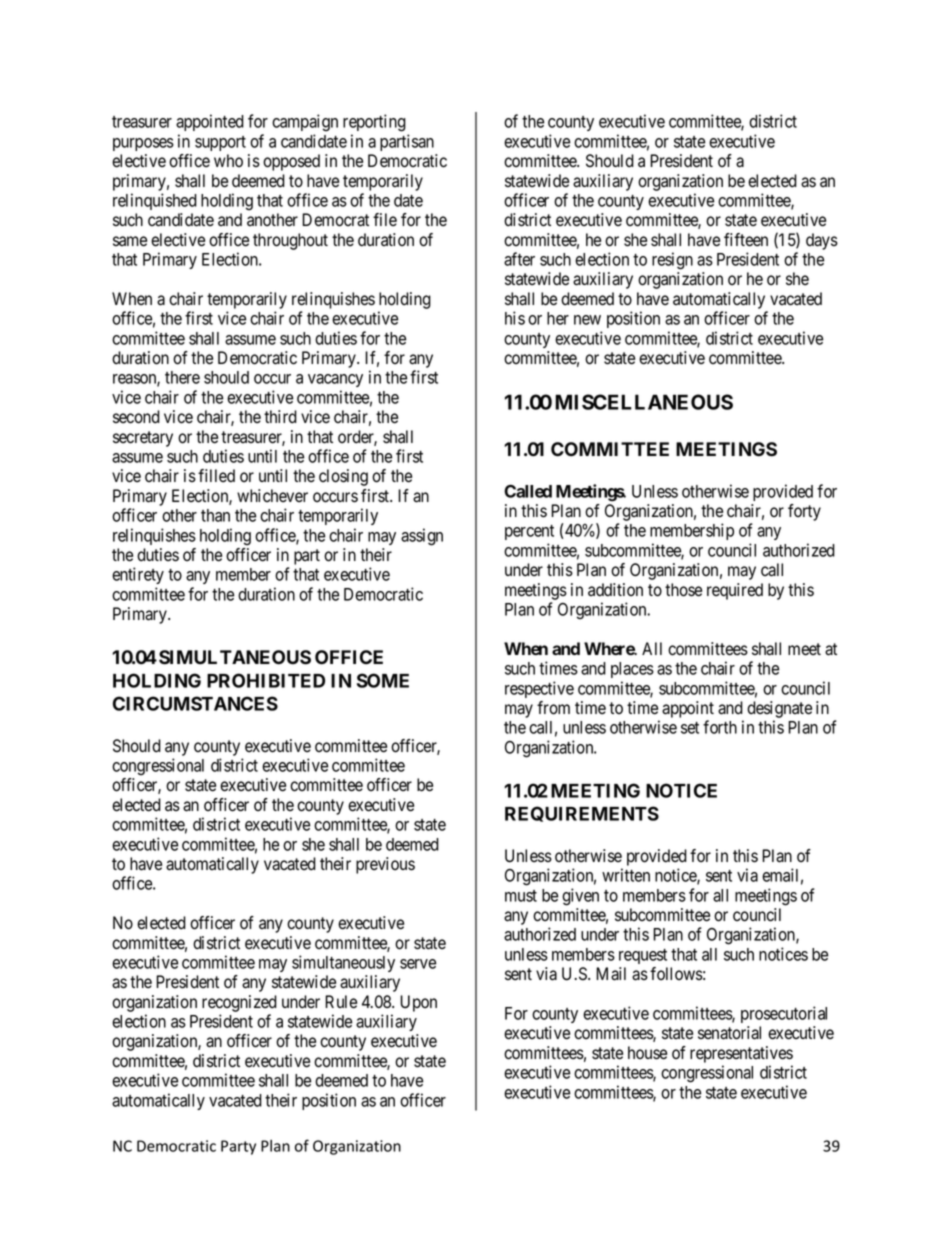 This screenshot has width=952, height=1233. Describe the element at coordinates (374, 123) in the screenshot. I see `reporting` at that location.
